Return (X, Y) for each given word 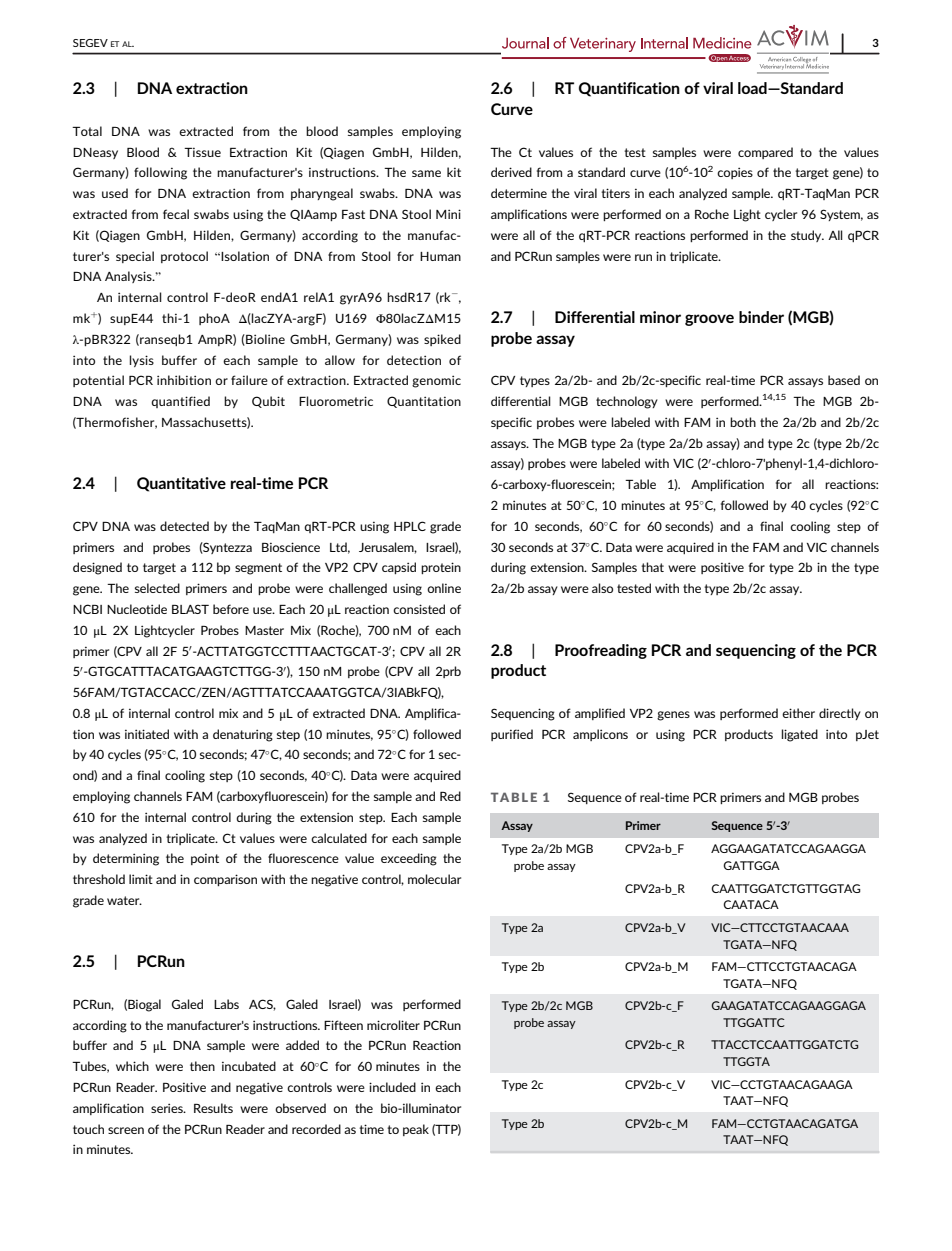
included (392, 1087)
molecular (434, 879)
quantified (180, 402)
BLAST (190, 609)
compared (765, 153)
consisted (419, 609)
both (743, 422)
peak (416, 1130)
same (426, 173)
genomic (436, 381)
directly (840, 714)
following (160, 173)
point (205, 859)
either (798, 713)
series (168, 1108)
